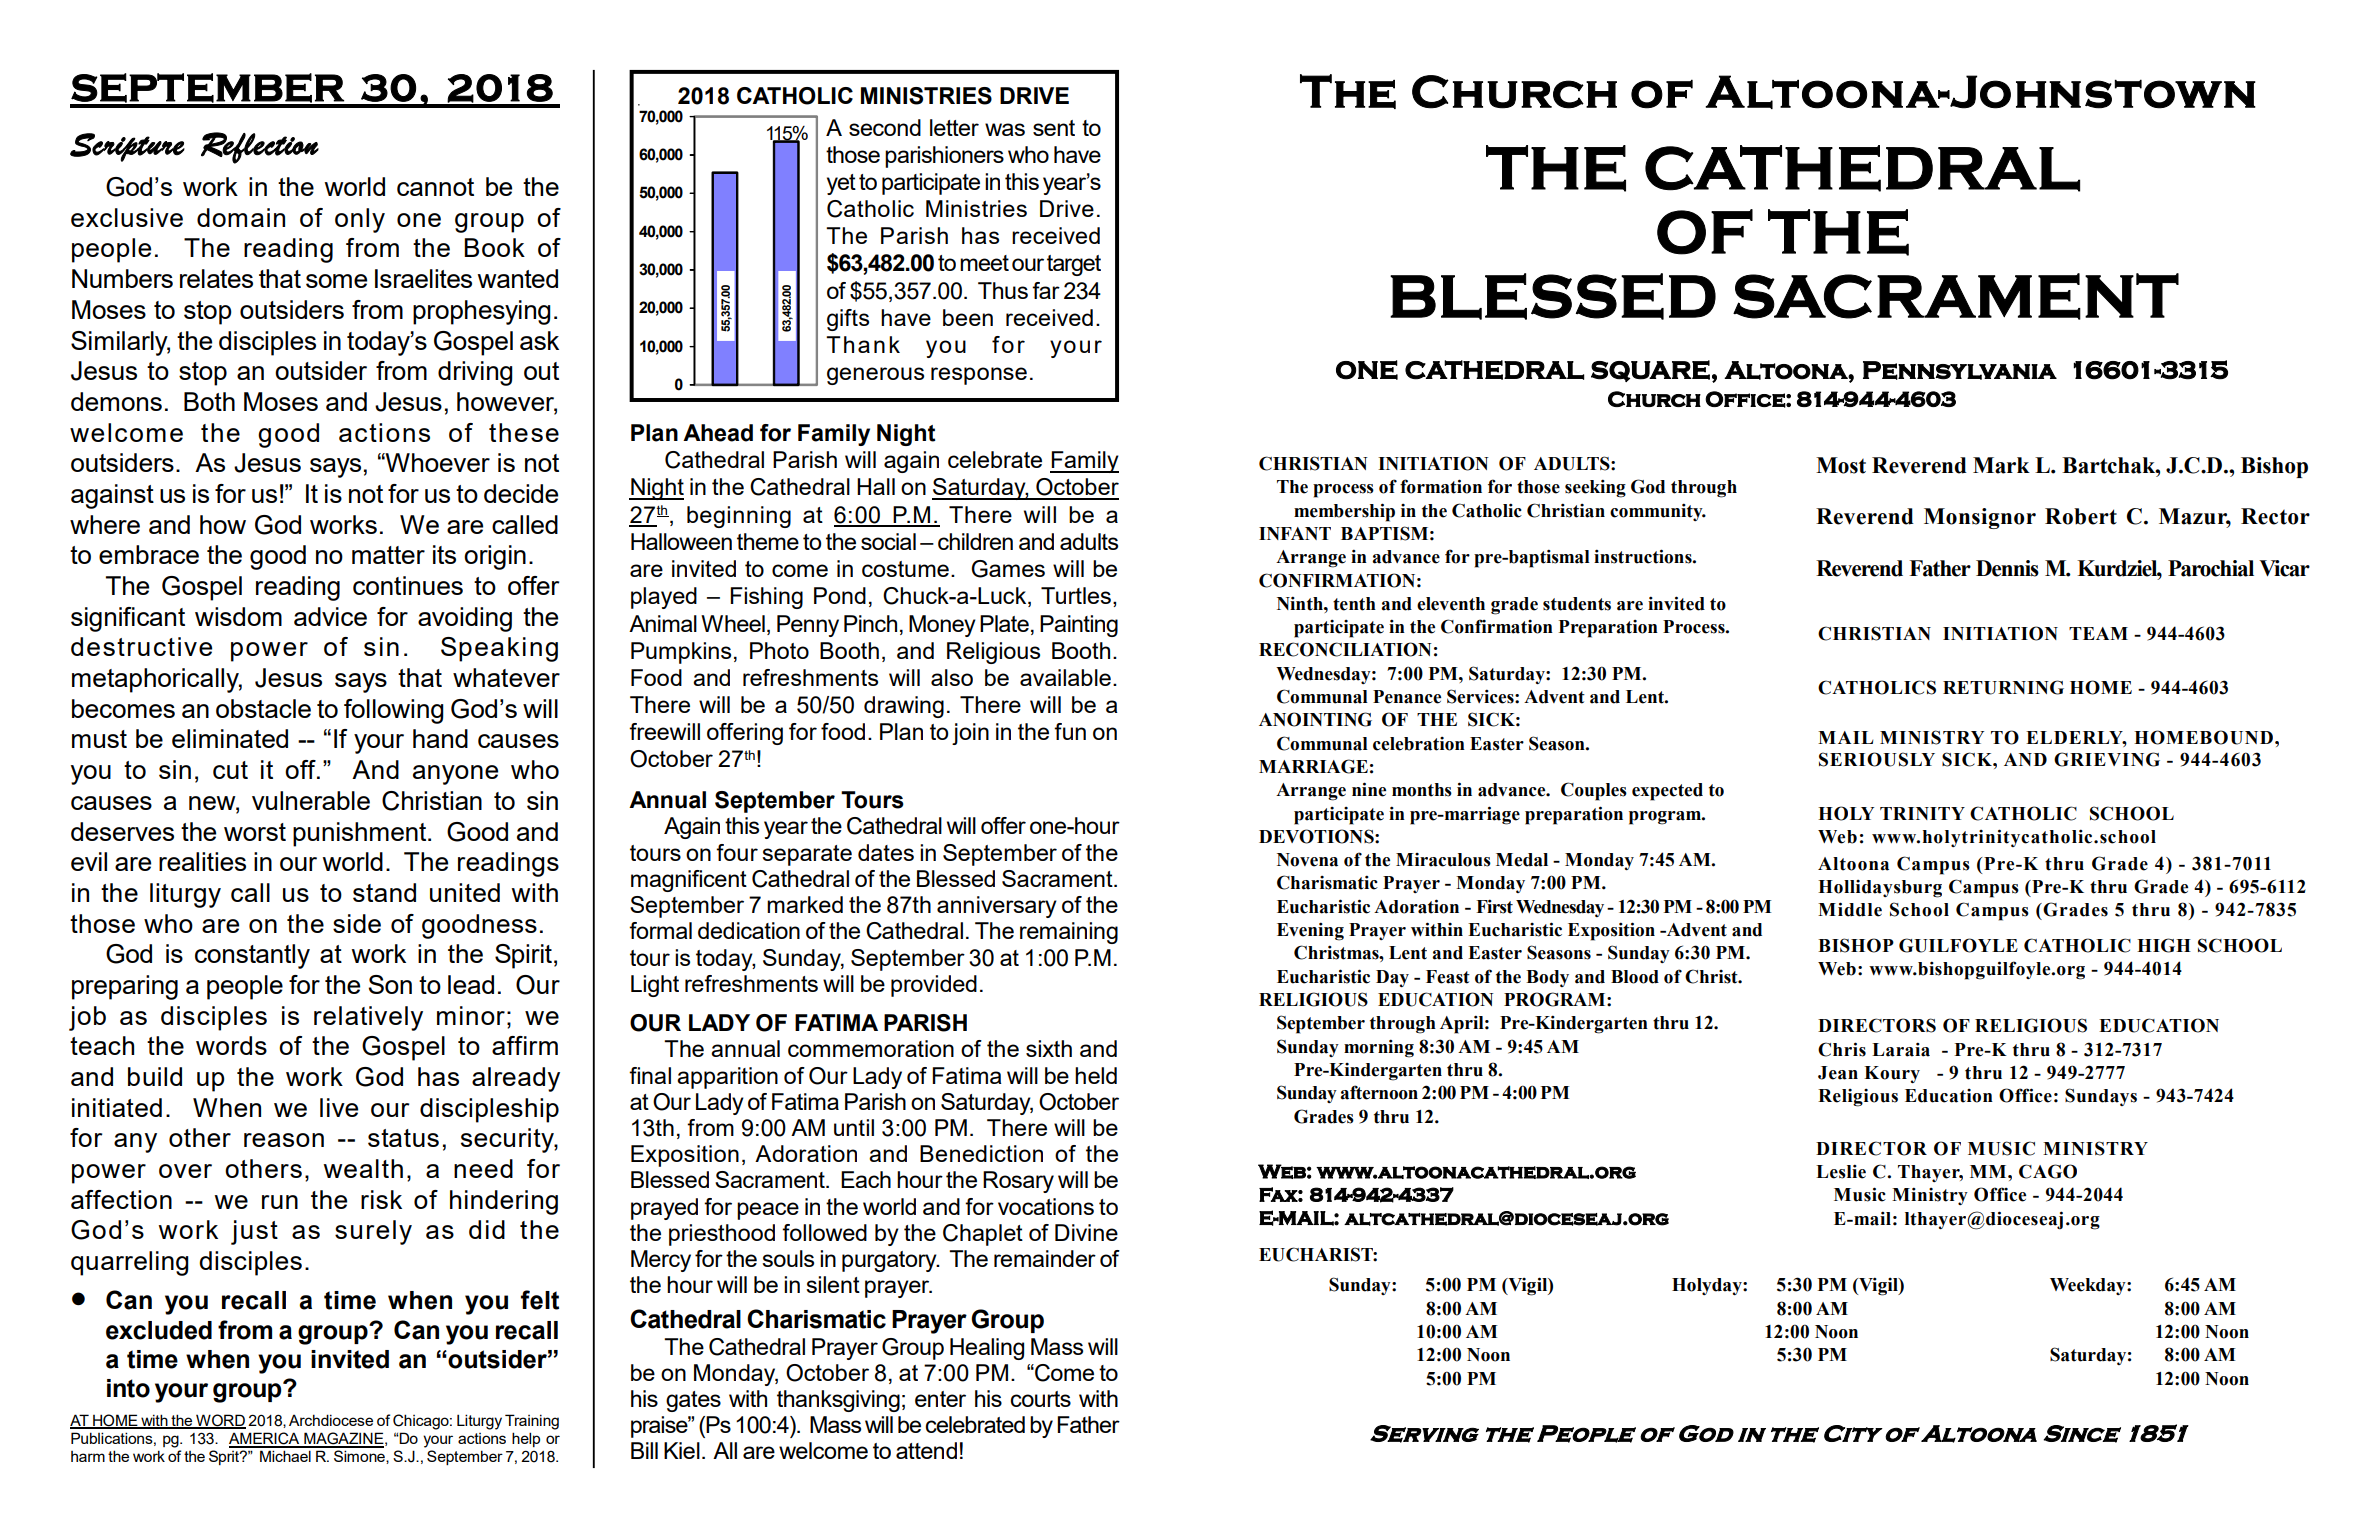  I want to click on cannot, so click(435, 187).
